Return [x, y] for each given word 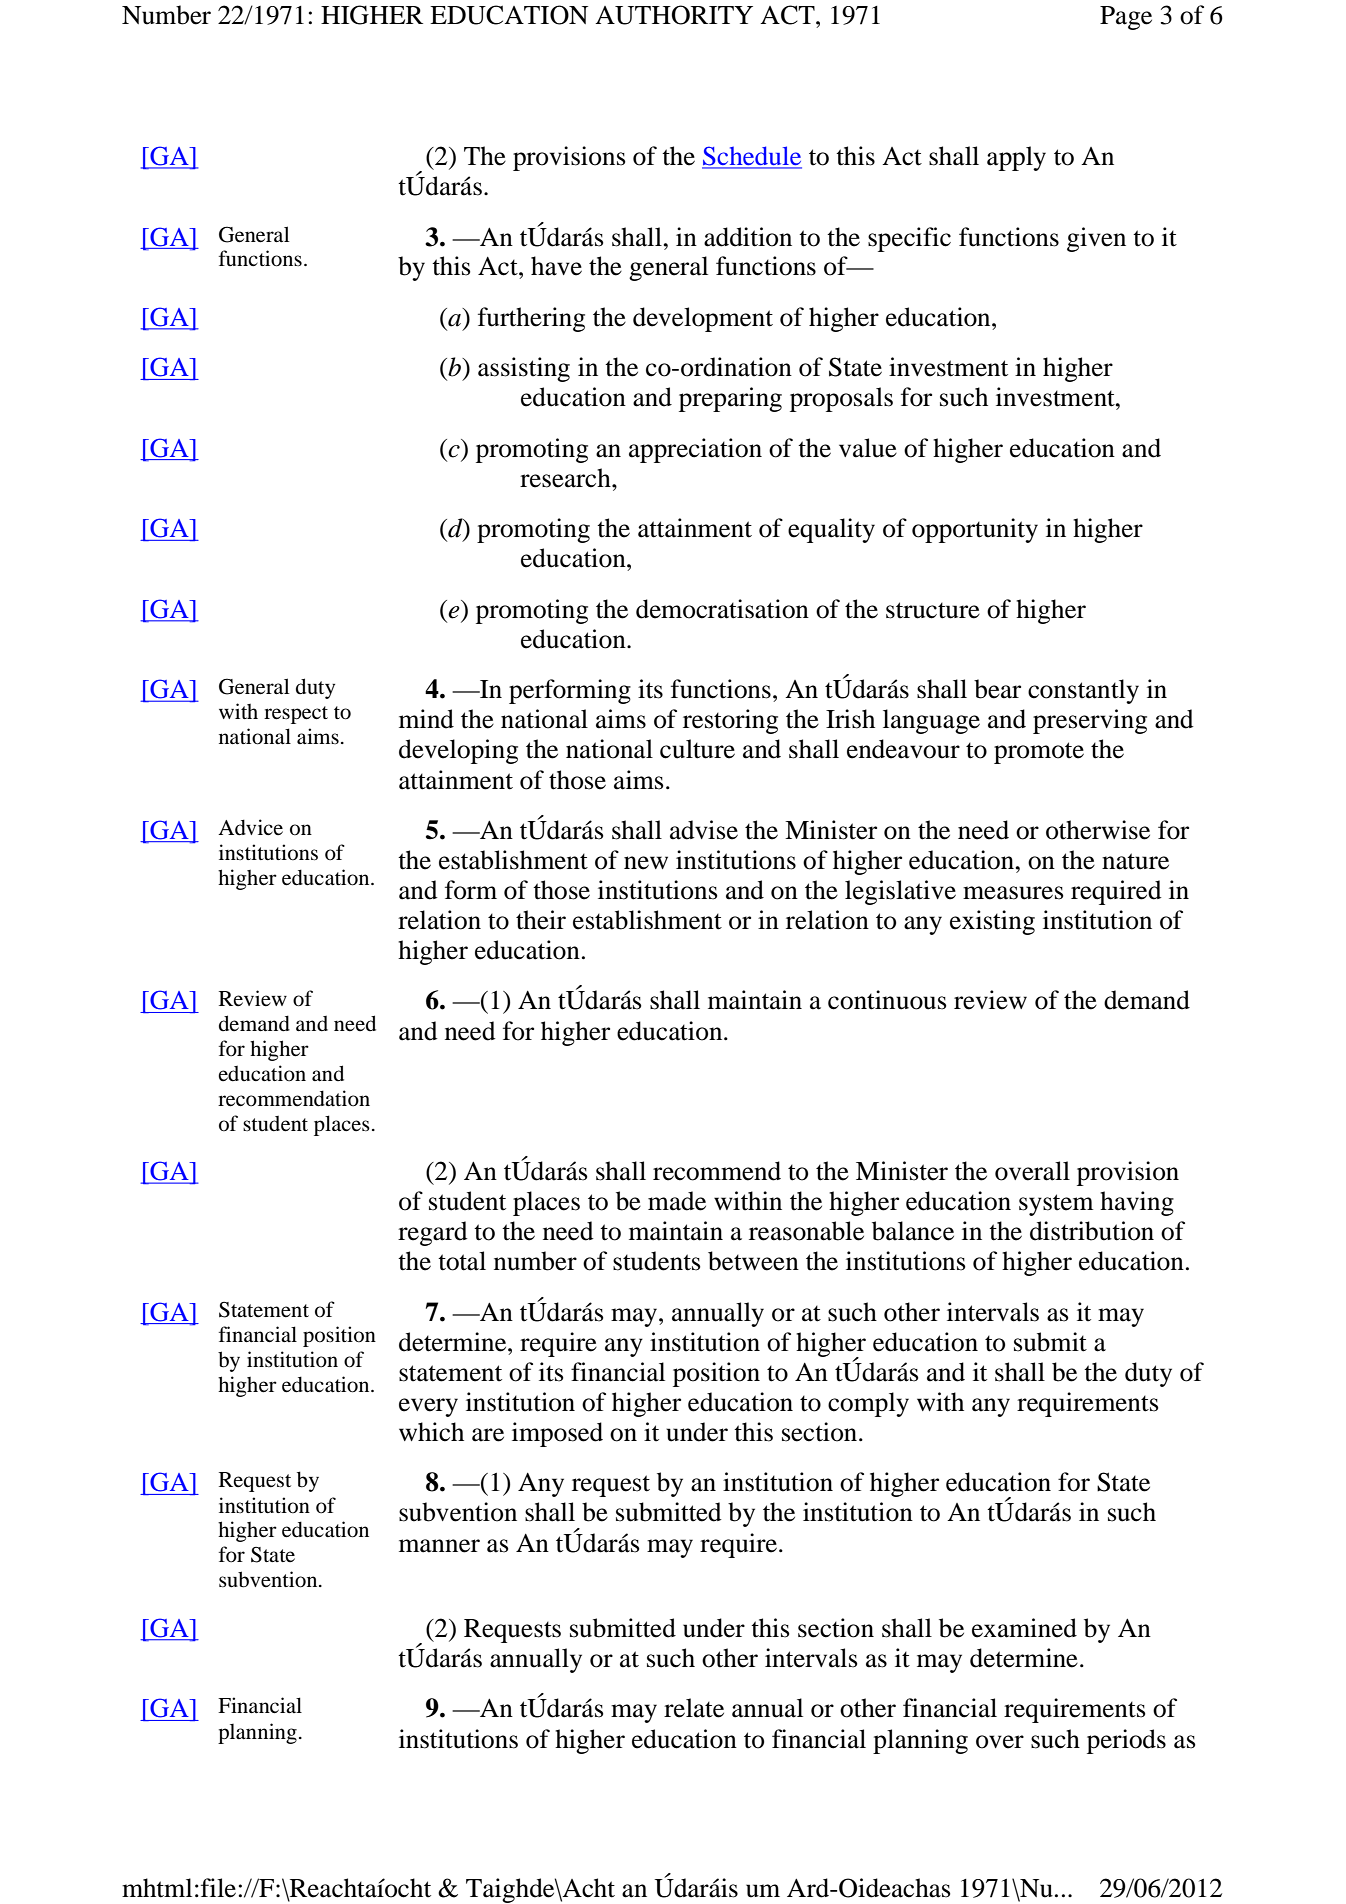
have [556, 266]
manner [439, 1546]
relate [694, 1708]
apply [1016, 158]
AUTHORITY [674, 15]
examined [1024, 1628]
